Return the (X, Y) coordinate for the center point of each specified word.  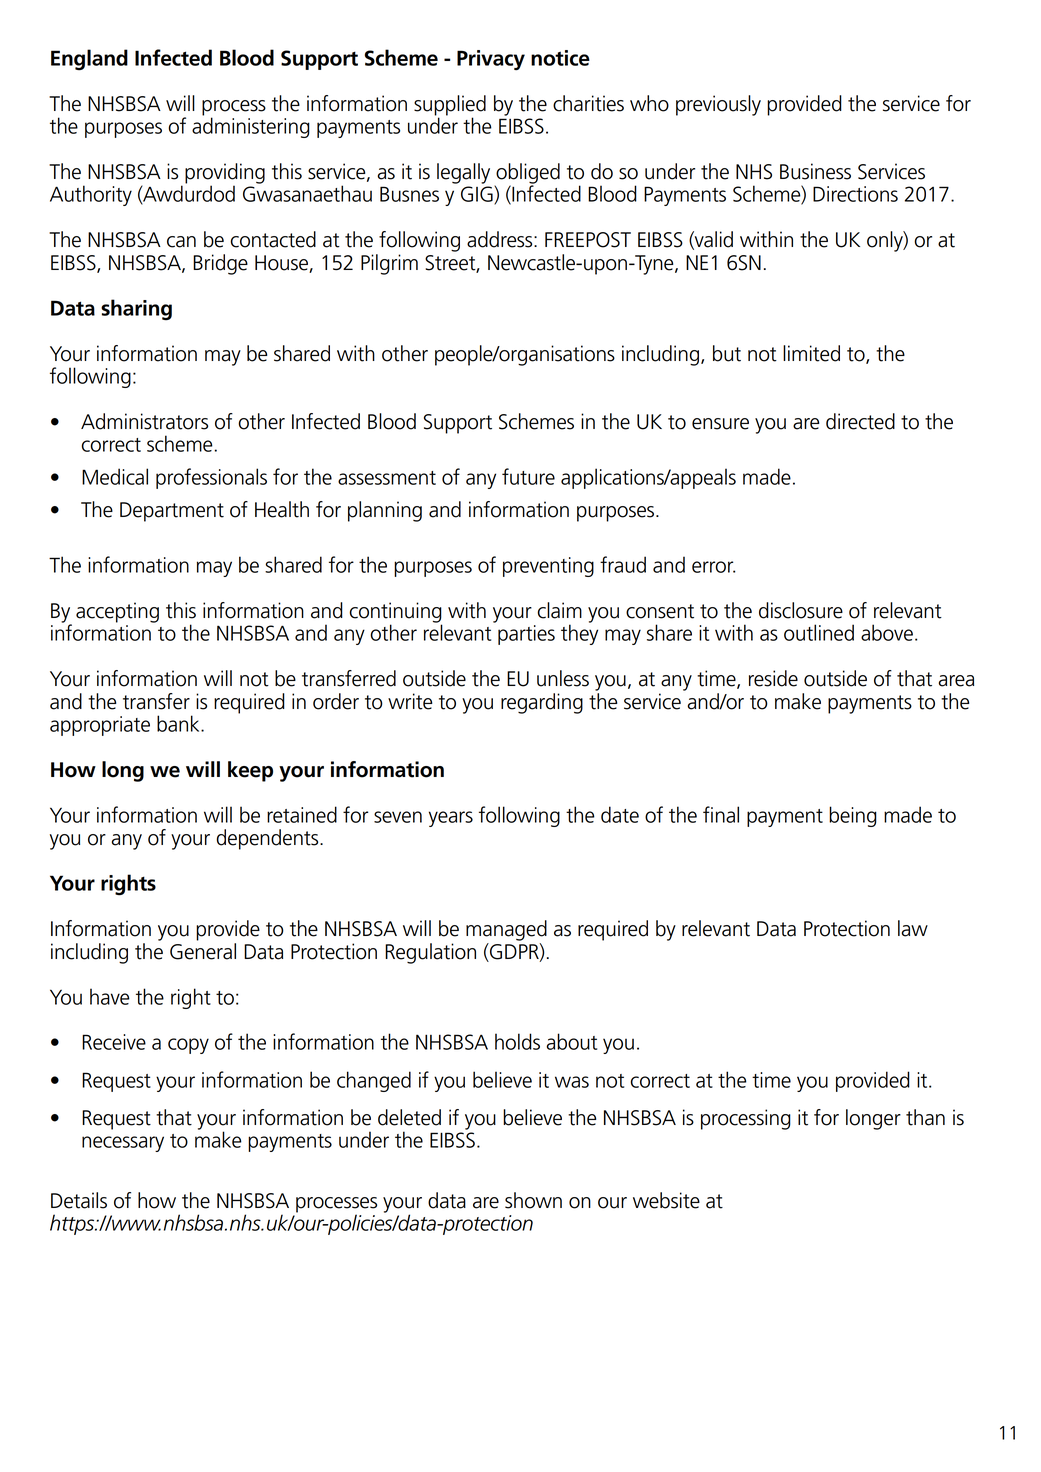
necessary (123, 1144)
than (925, 1117)
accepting (117, 612)
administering (251, 126)
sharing (136, 310)
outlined (819, 632)
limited (811, 353)
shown (533, 1200)
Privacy (491, 60)
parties (526, 635)
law (913, 928)
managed (506, 930)
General (203, 951)
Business (815, 171)
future (528, 476)
